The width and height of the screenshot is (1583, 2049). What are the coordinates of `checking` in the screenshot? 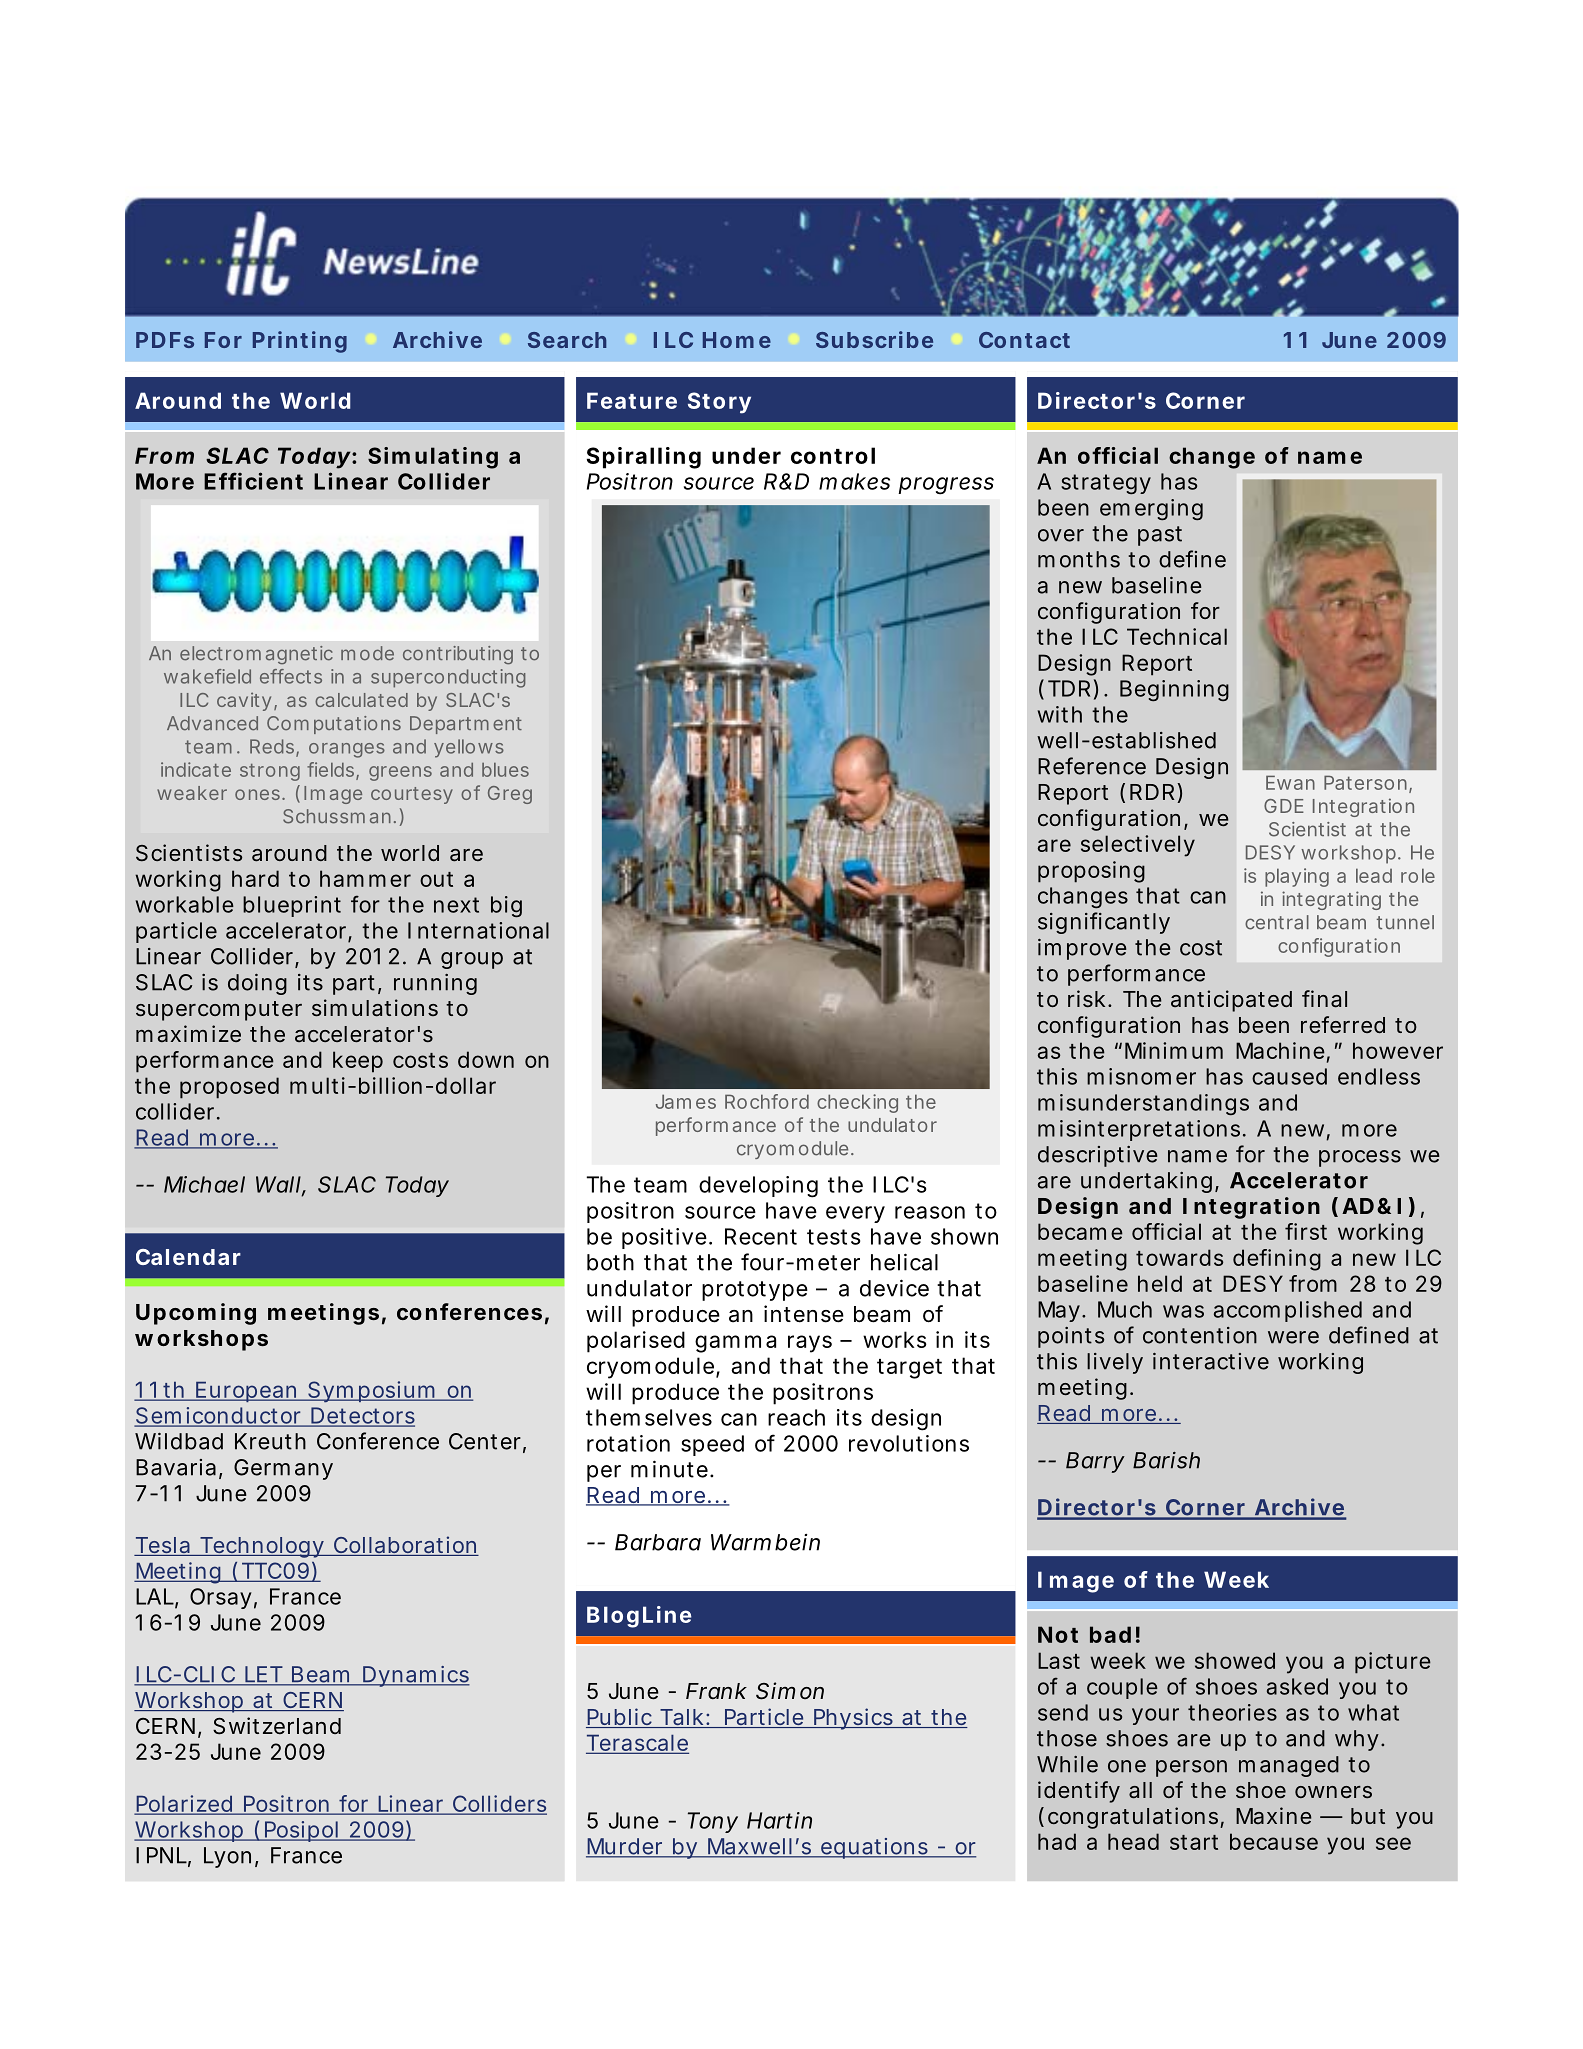 It's located at (857, 1103).
